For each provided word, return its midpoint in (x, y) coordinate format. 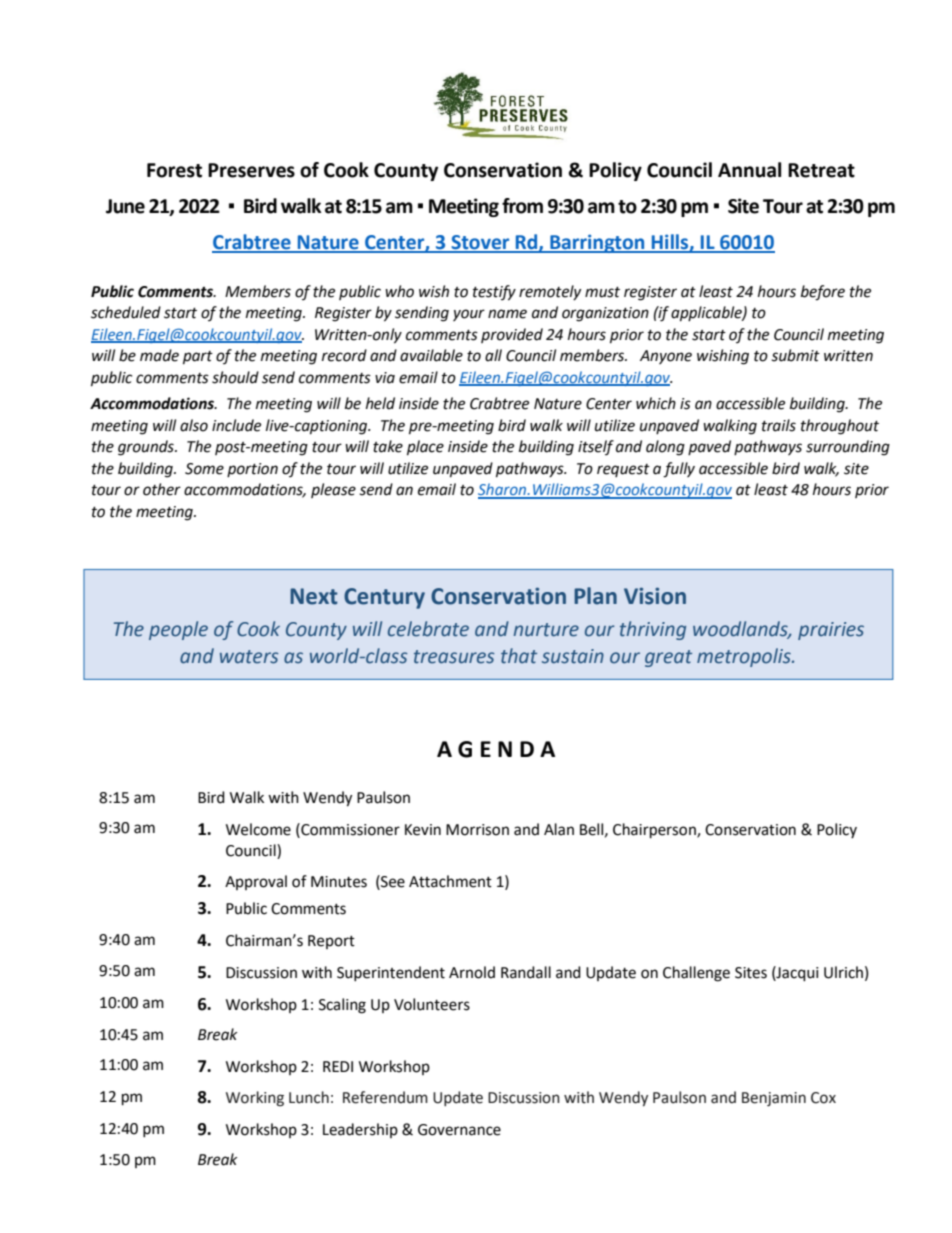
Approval (256, 882)
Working (255, 1099)
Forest (174, 170)
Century (384, 598)
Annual (749, 170)
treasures (454, 657)
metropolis (745, 657)
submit (795, 355)
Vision (655, 596)
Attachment (450, 881)
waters (249, 657)
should (235, 377)
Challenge (696, 974)
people (178, 630)
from (522, 206)
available (431, 355)
